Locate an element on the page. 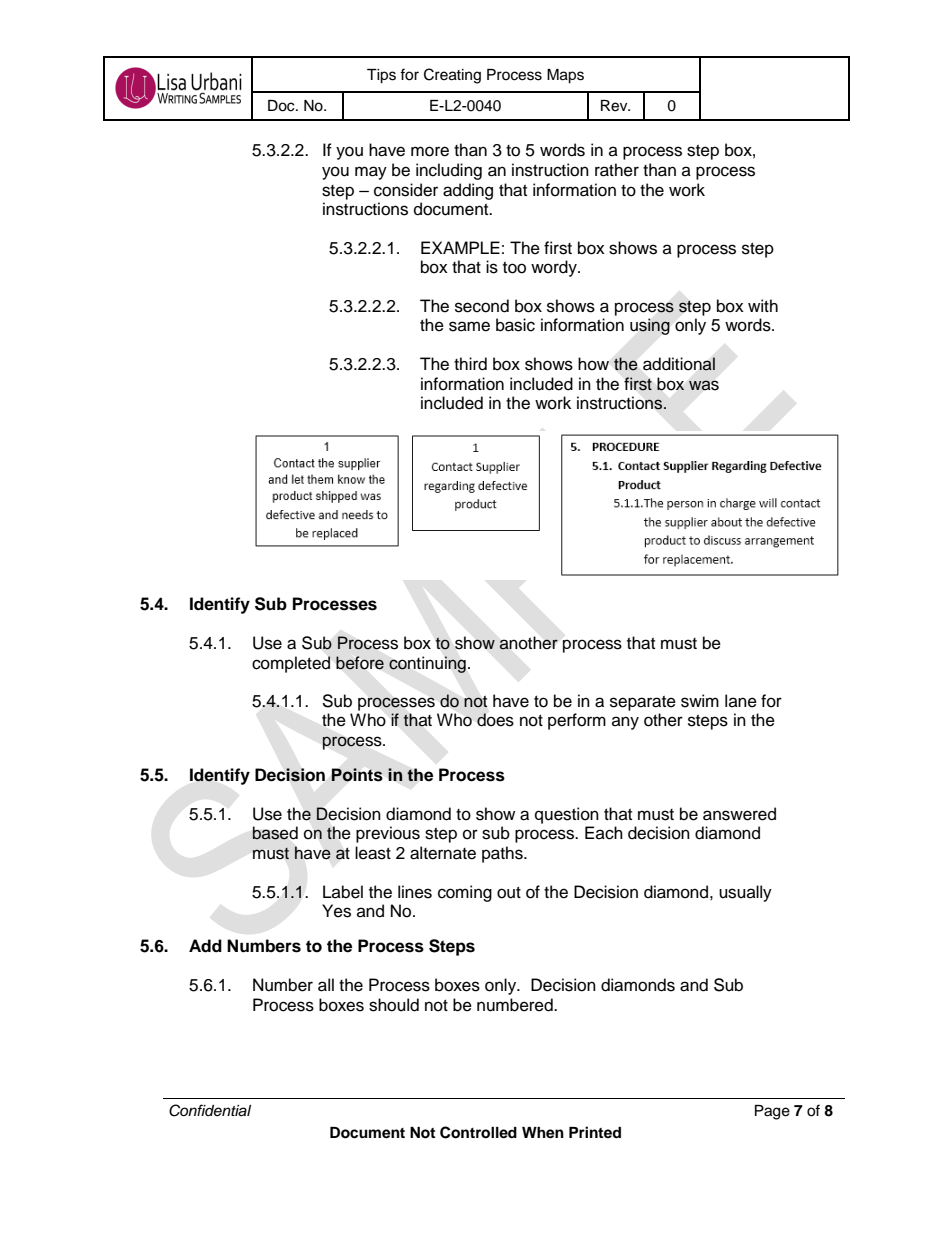 The image size is (952, 1233). Page is located at coordinates (772, 1112).
